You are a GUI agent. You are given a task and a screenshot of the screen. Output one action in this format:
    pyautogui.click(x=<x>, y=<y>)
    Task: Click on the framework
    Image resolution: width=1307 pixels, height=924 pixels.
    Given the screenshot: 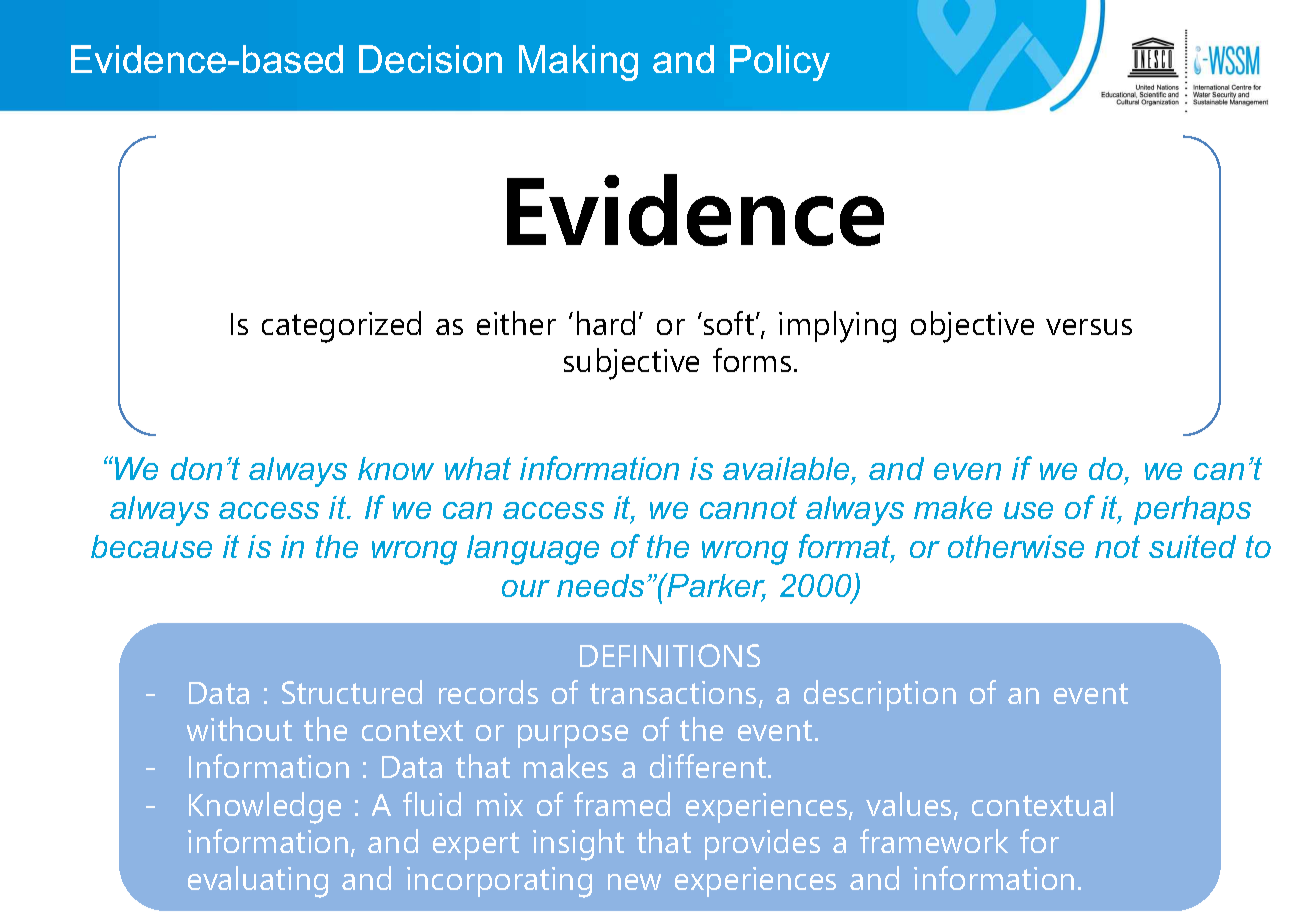 What is the action you would take?
    pyautogui.click(x=934, y=841)
